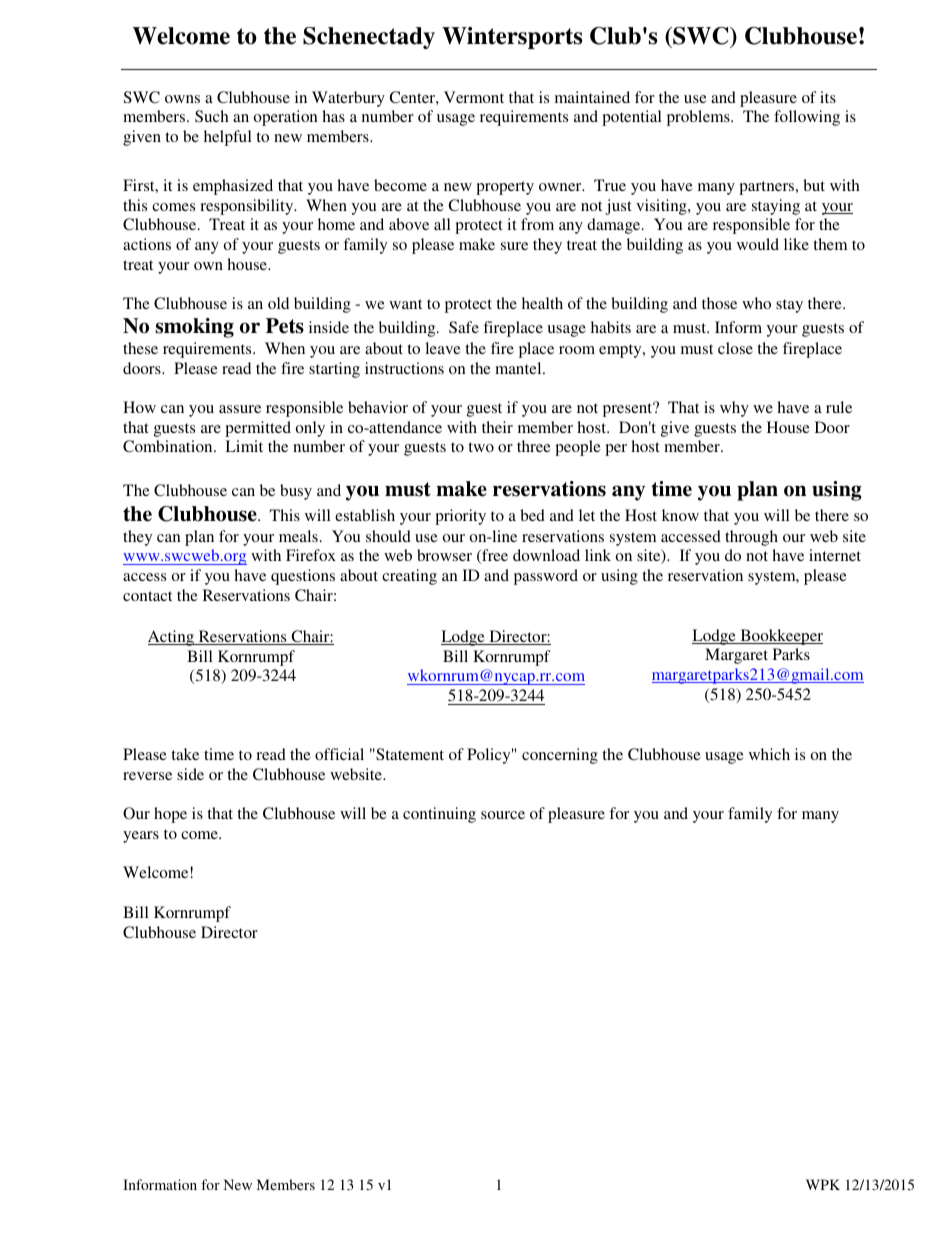 The width and height of the page is (952, 1233). I want to click on two, so click(481, 447).
